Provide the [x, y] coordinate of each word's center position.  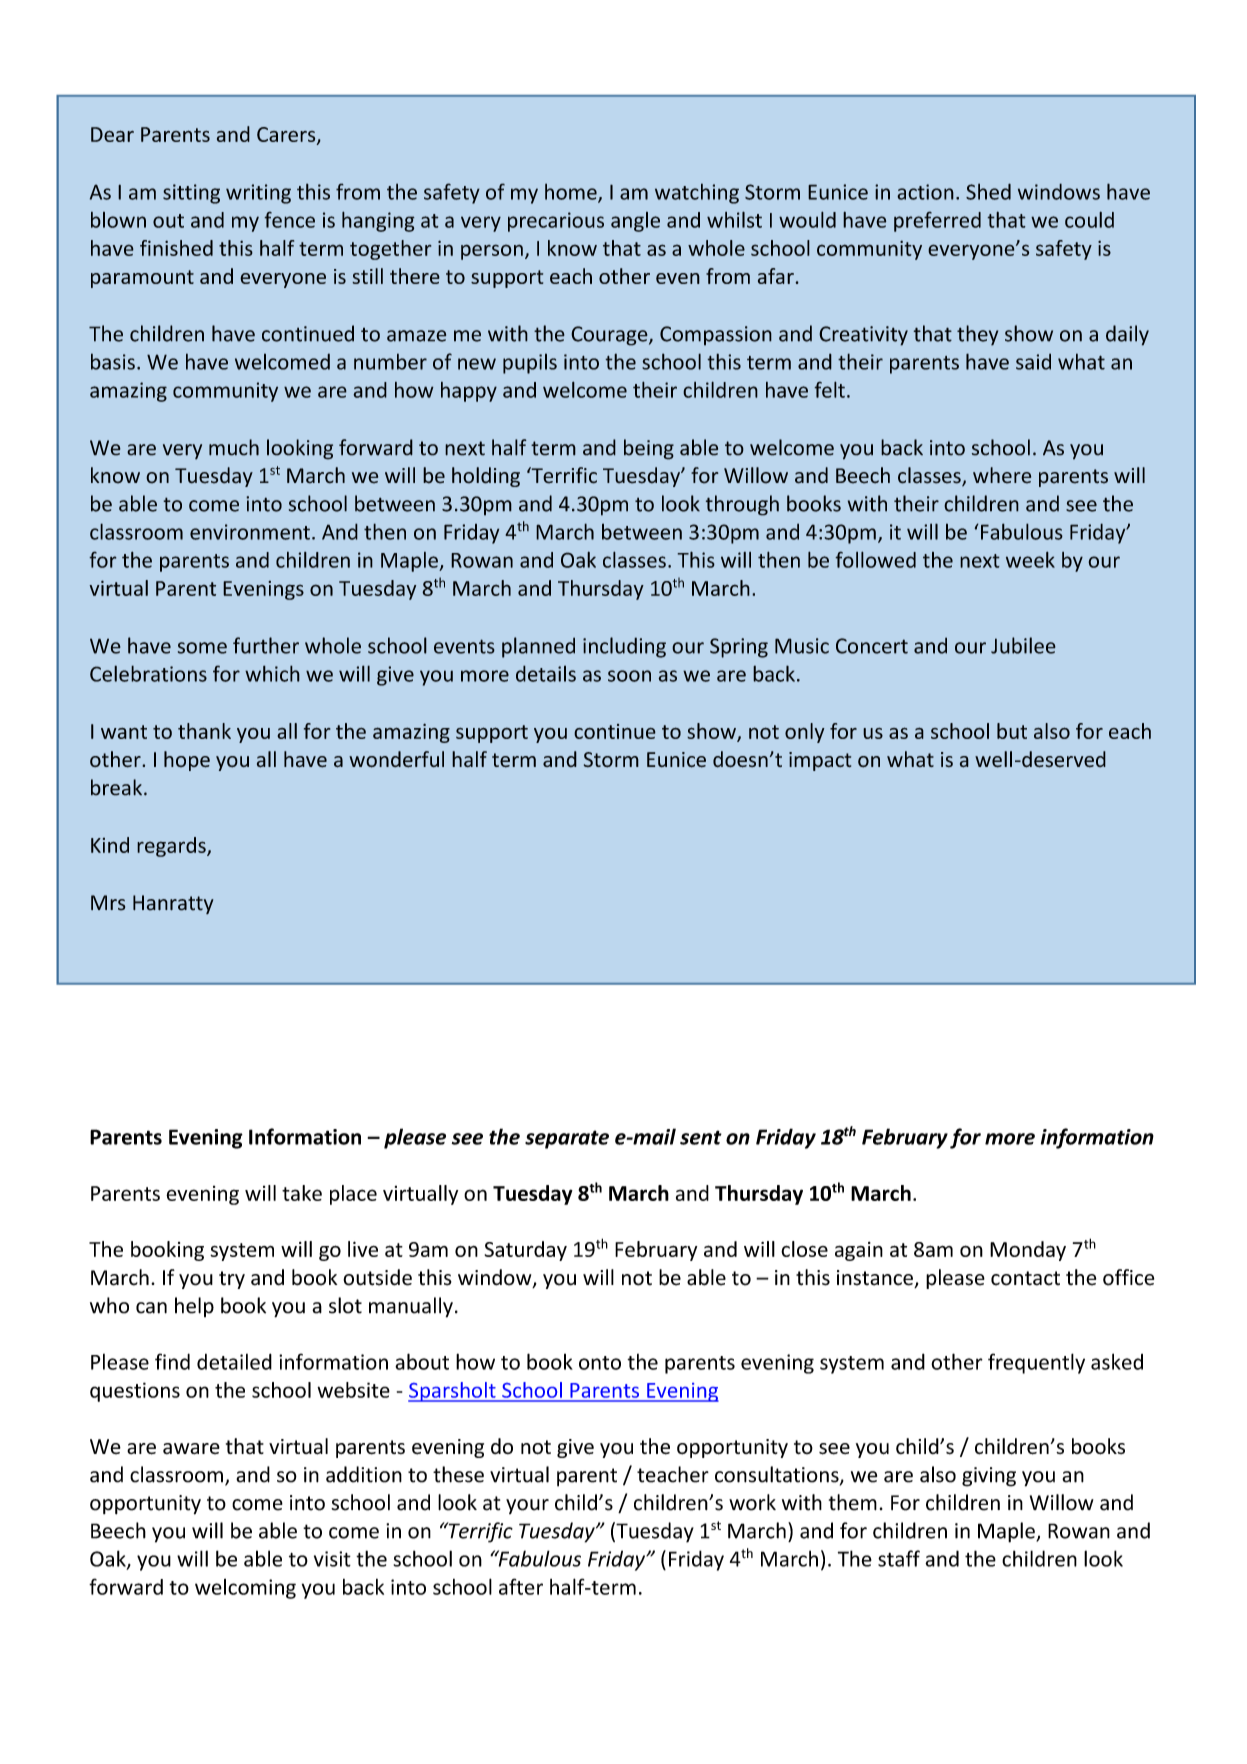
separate [567, 1139]
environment [250, 532]
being [649, 449]
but [1012, 731]
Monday [1028, 1251]
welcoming [245, 1589]
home [572, 192]
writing [258, 194]
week [1030, 559]
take [302, 1193]
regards [172, 847]
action [925, 192]
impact [820, 761]
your [527, 1506]
